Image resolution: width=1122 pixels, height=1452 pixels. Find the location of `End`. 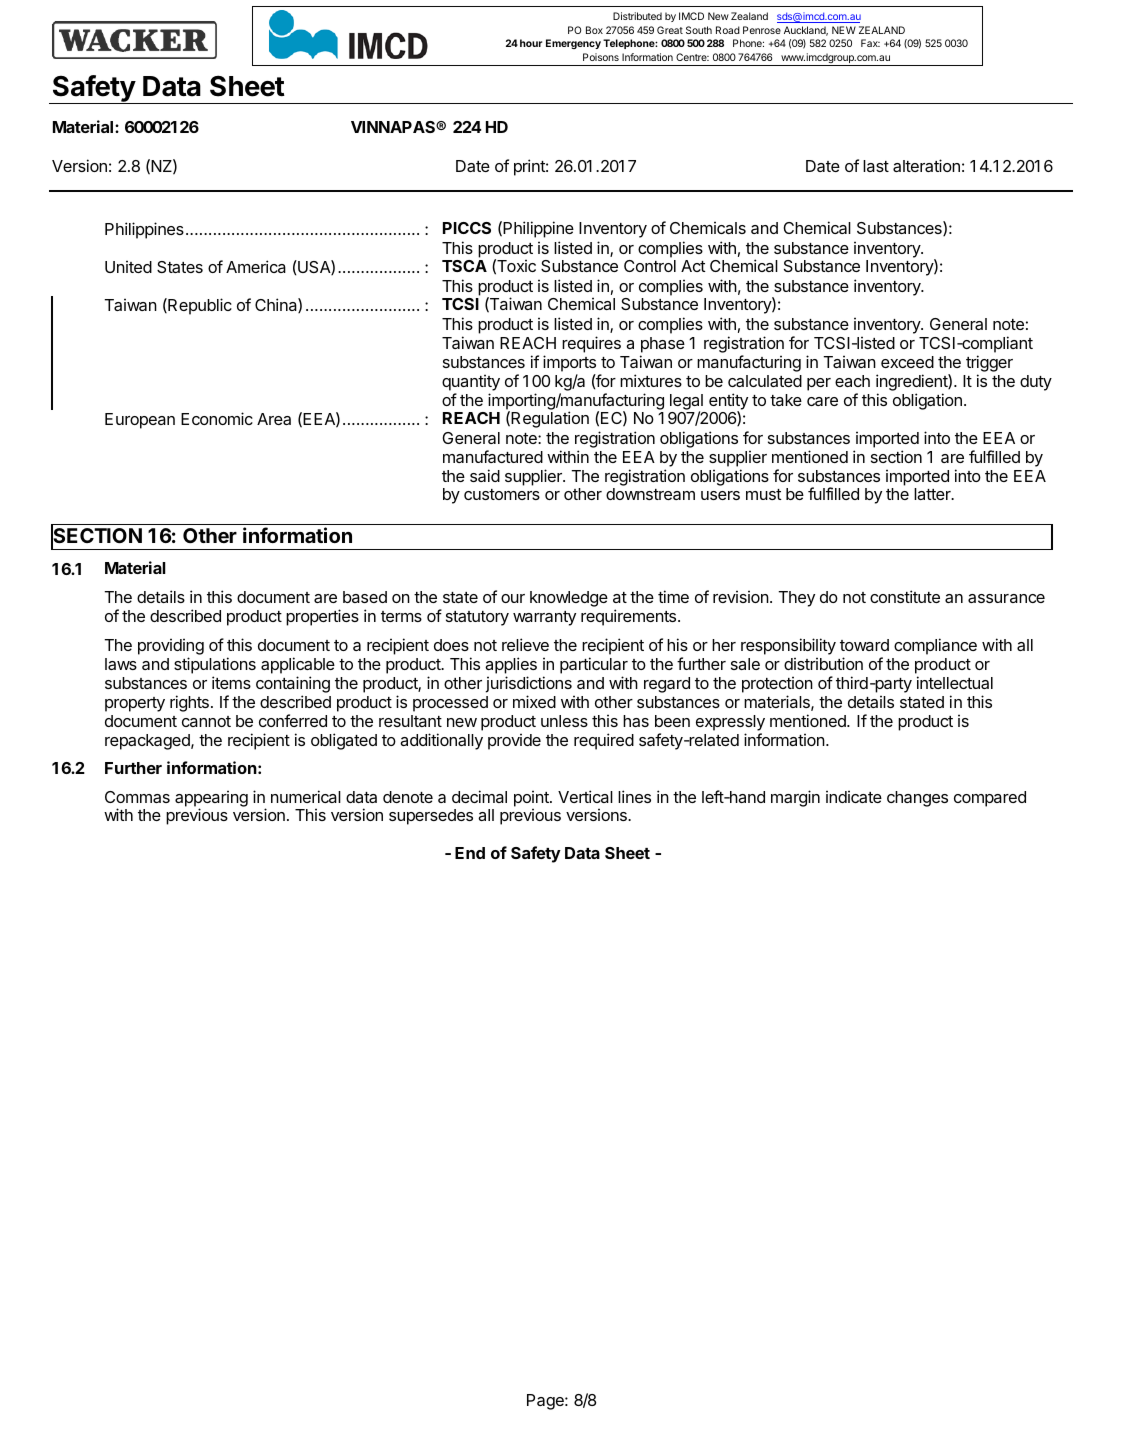

End is located at coordinates (470, 853).
